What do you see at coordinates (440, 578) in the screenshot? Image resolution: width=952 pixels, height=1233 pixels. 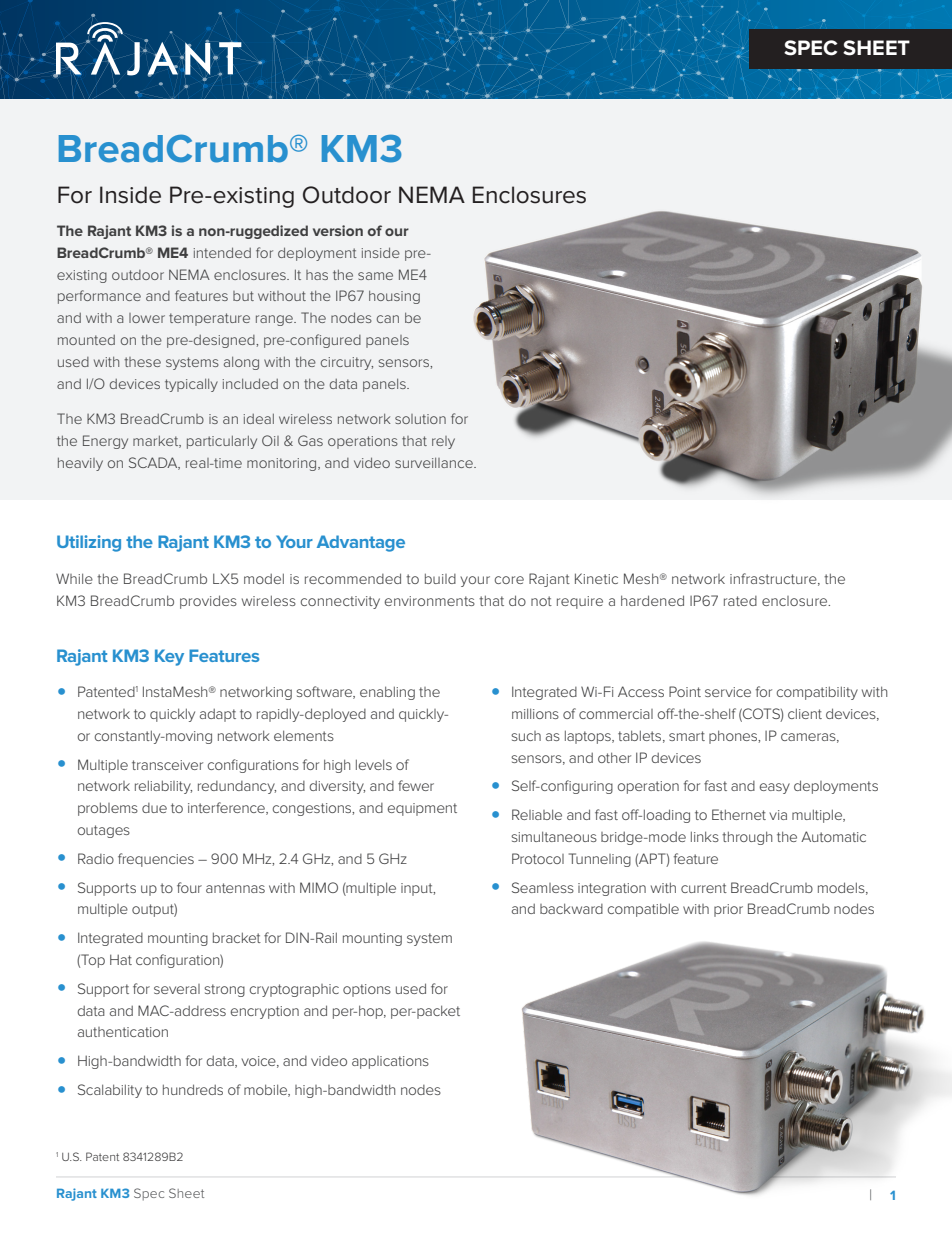 I see `build` at bounding box center [440, 578].
